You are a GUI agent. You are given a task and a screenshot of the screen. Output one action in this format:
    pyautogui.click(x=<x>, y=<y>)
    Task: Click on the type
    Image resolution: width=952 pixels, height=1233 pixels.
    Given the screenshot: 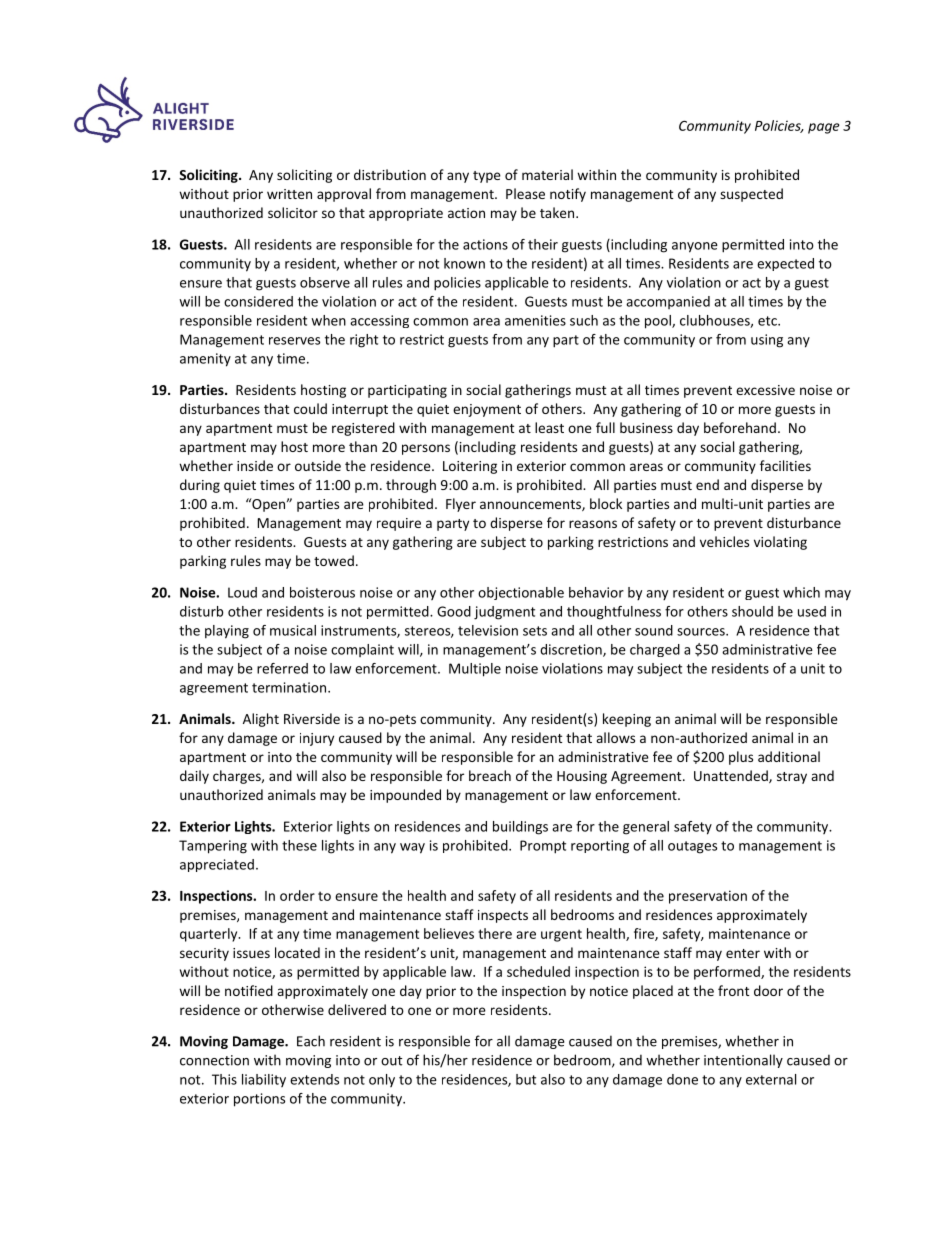 What is the action you would take?
    pyautogui.click(x=487, y=177)
